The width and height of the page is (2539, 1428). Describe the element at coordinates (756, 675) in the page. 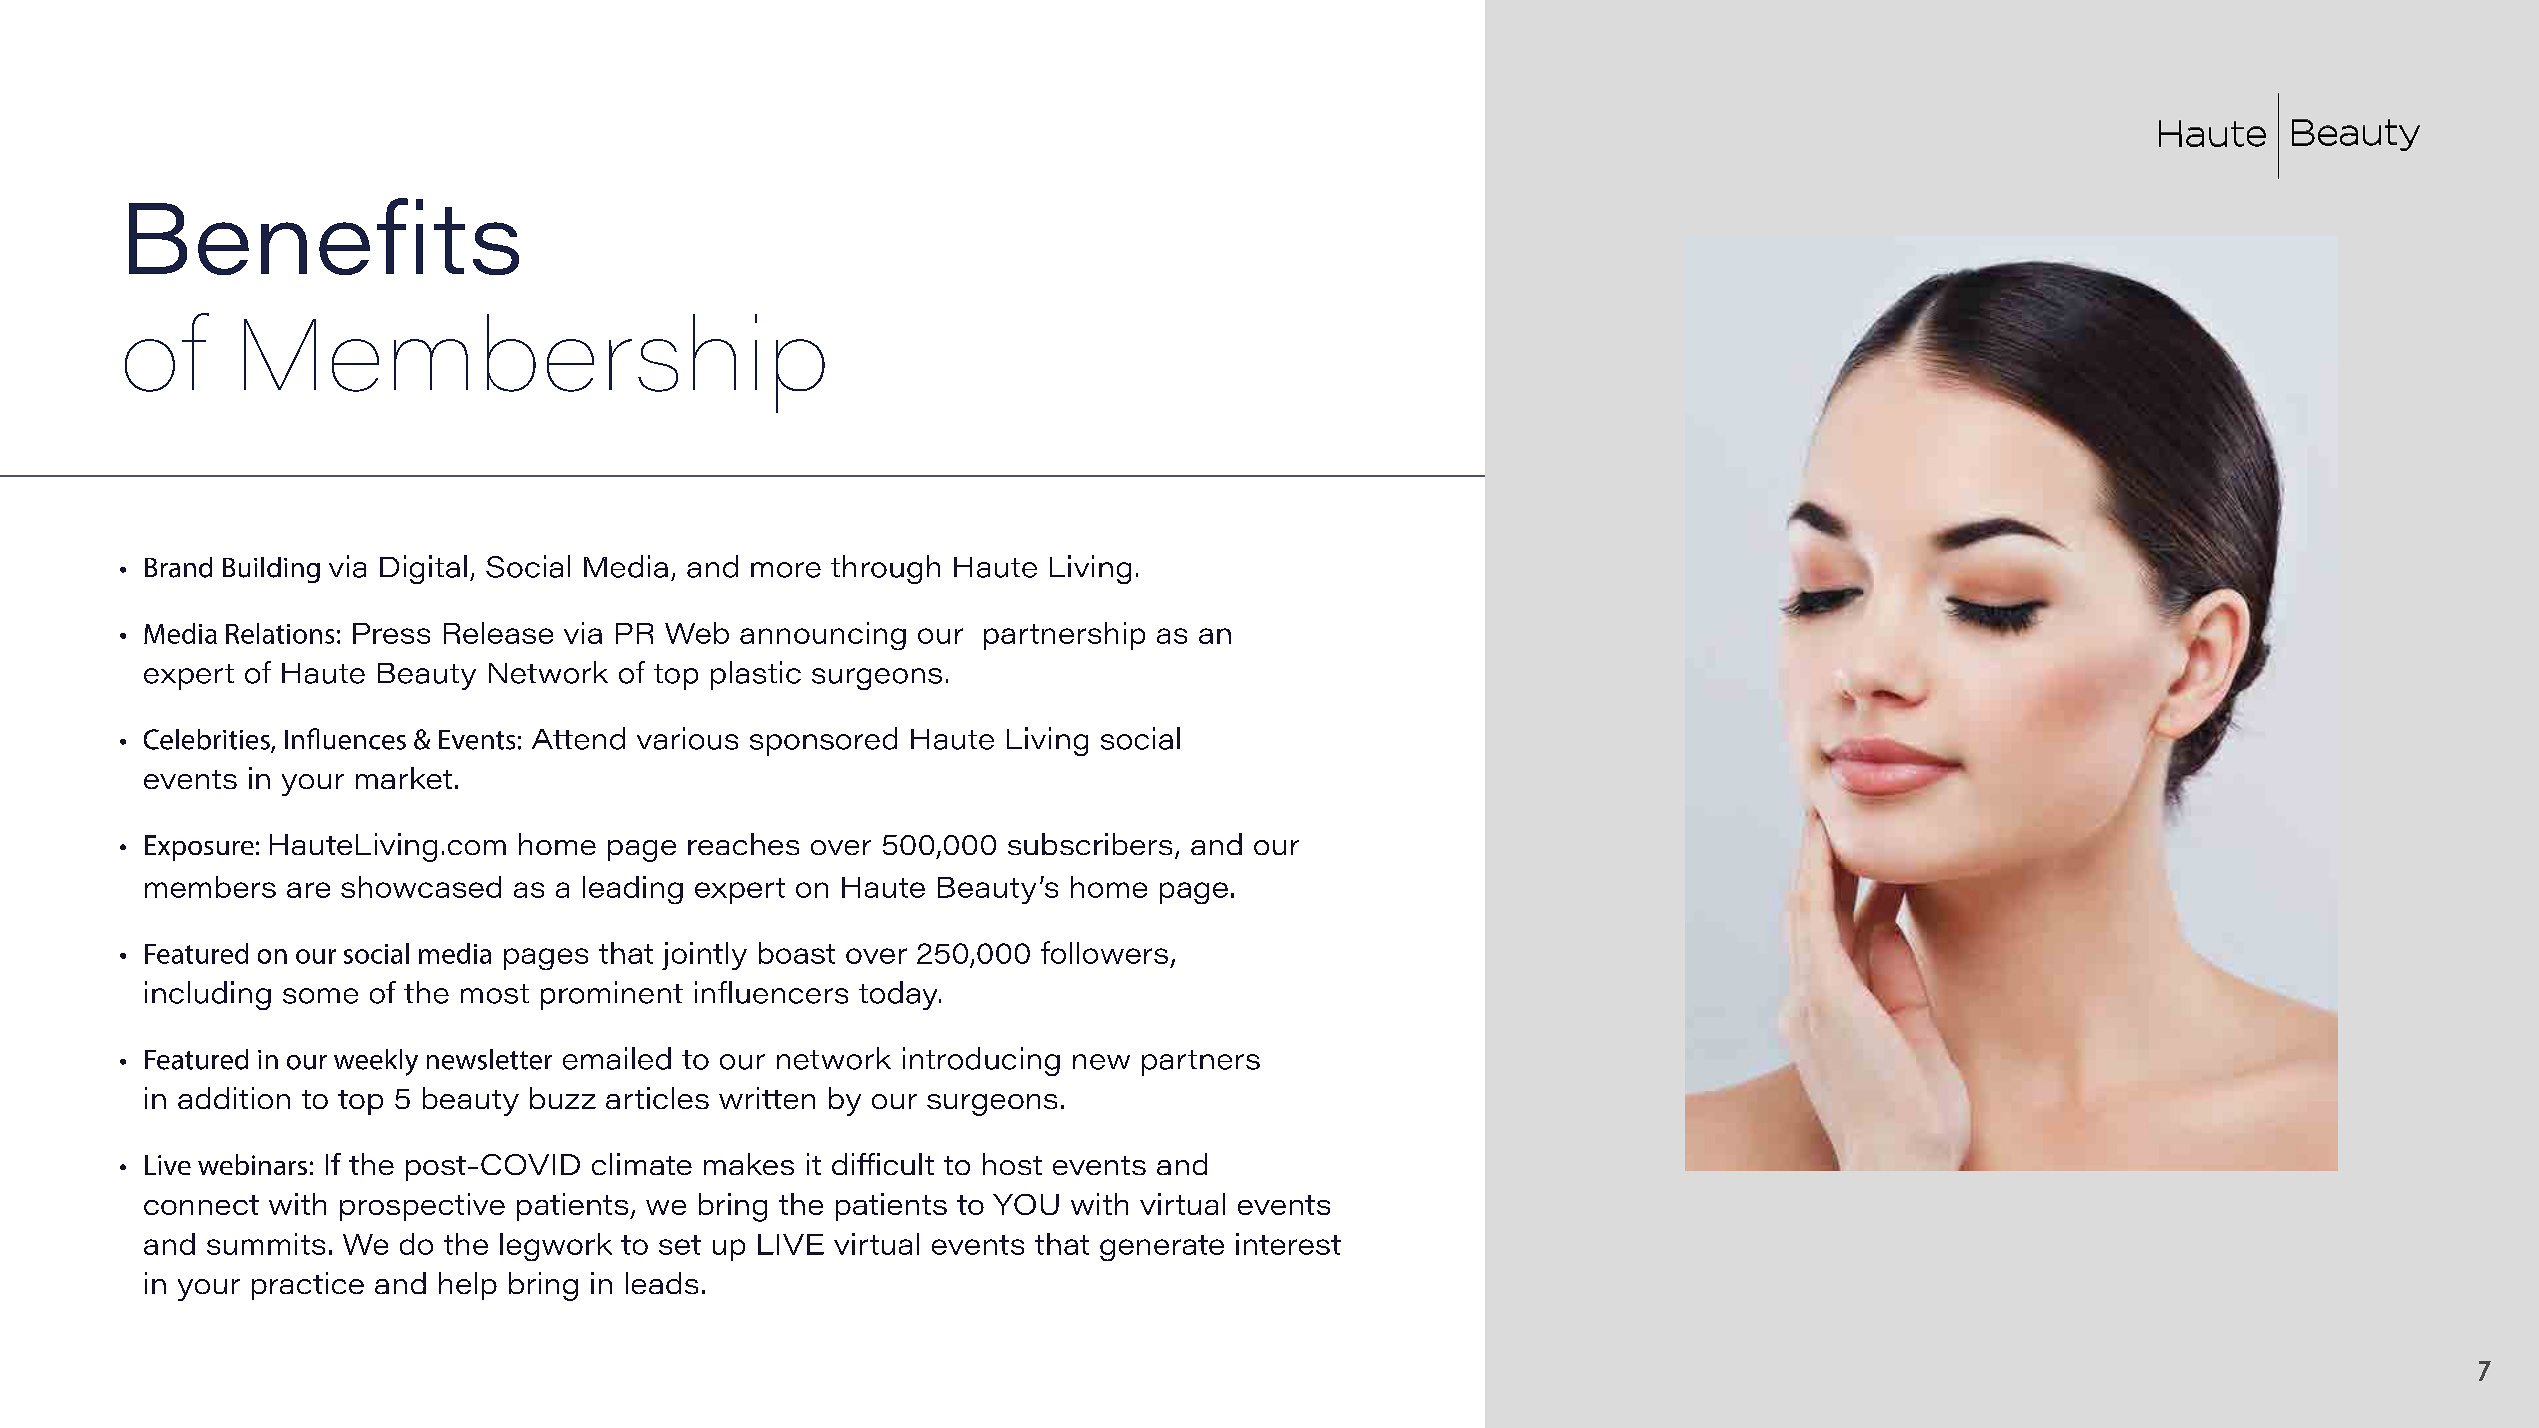

I see `plastic` at that location.
